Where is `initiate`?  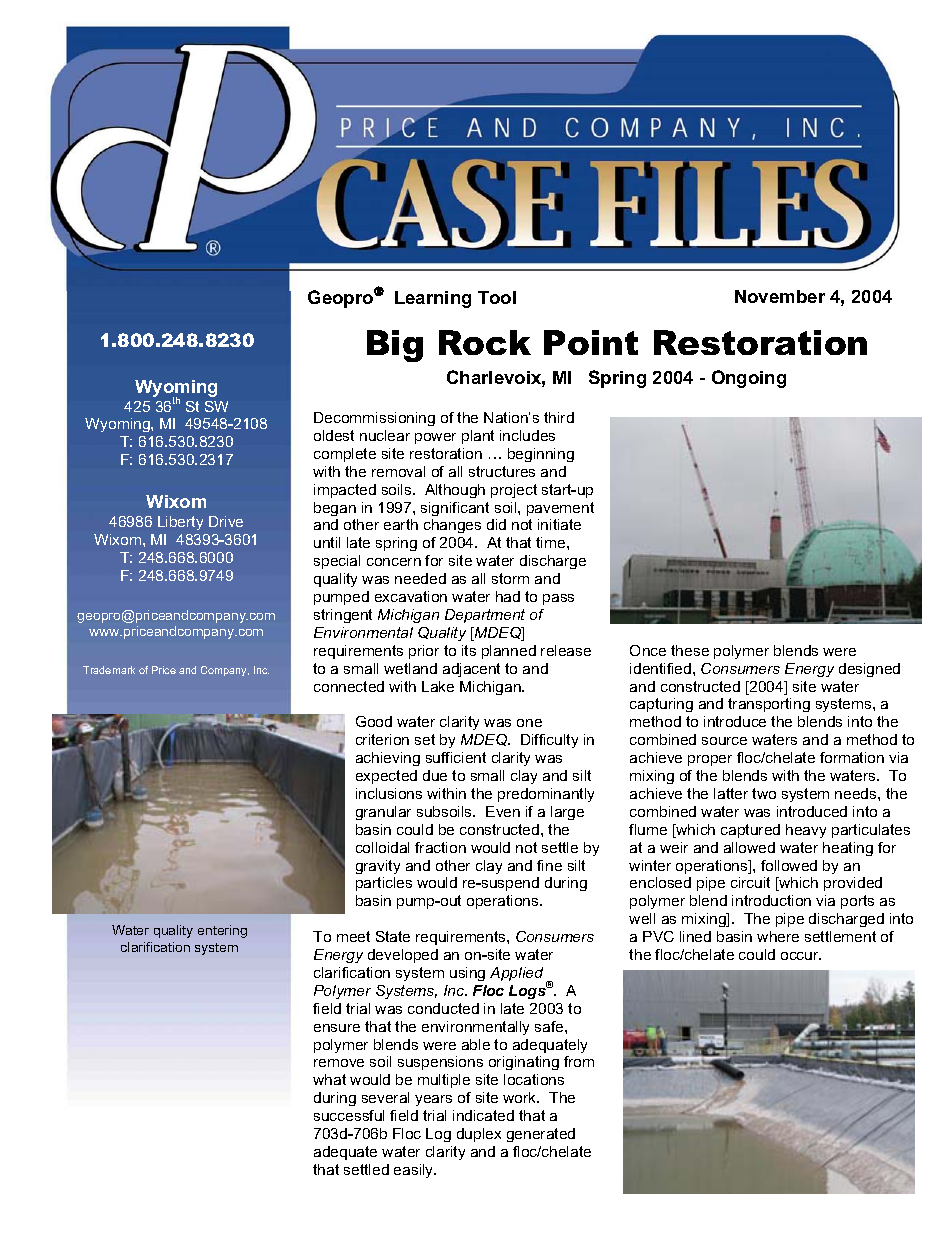
initiate is located at coordinates (559, 524).
